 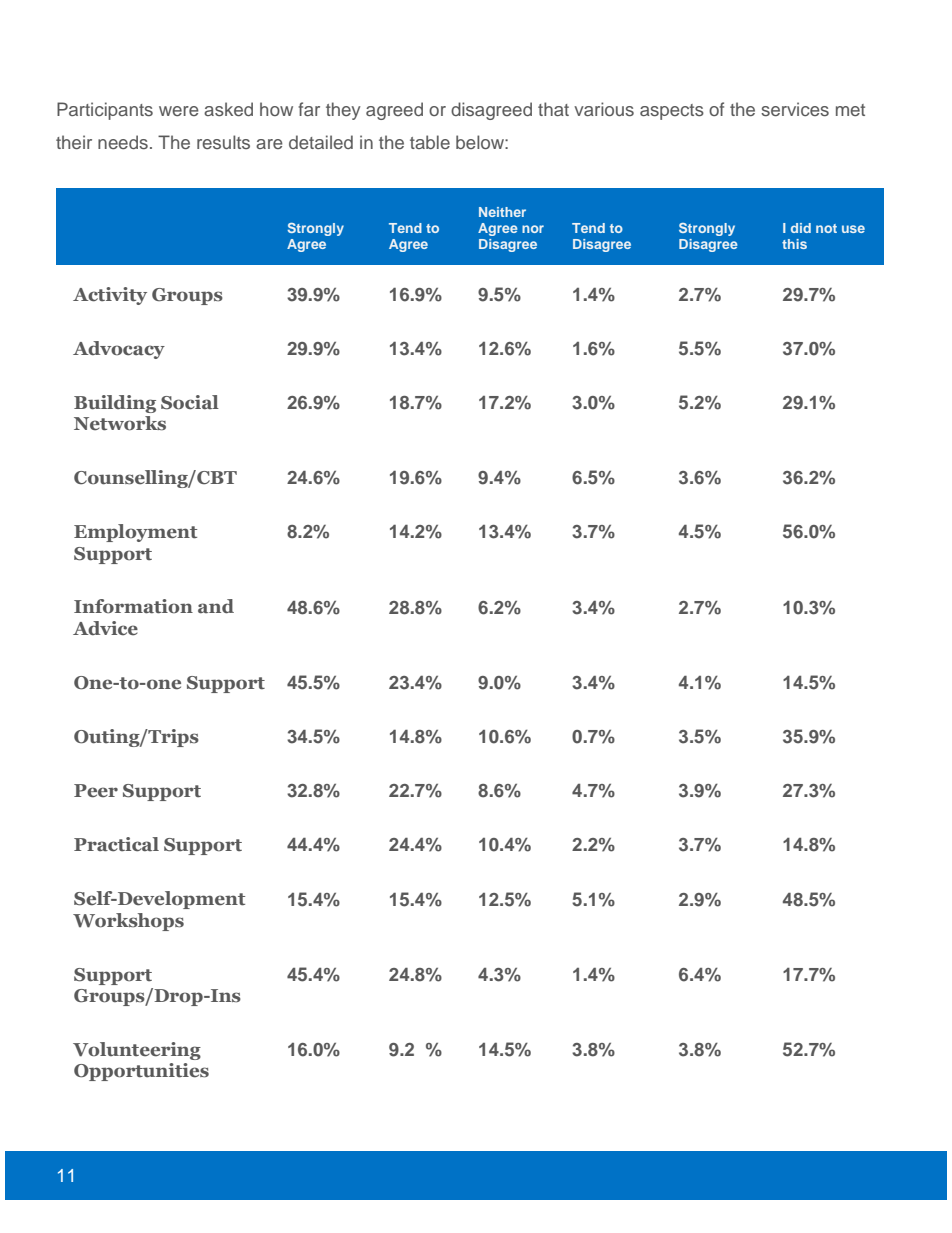 What do you see at coordinates (137, 1051) in the page?
I see `Volunteering` at bounding box center [137, 1051].
